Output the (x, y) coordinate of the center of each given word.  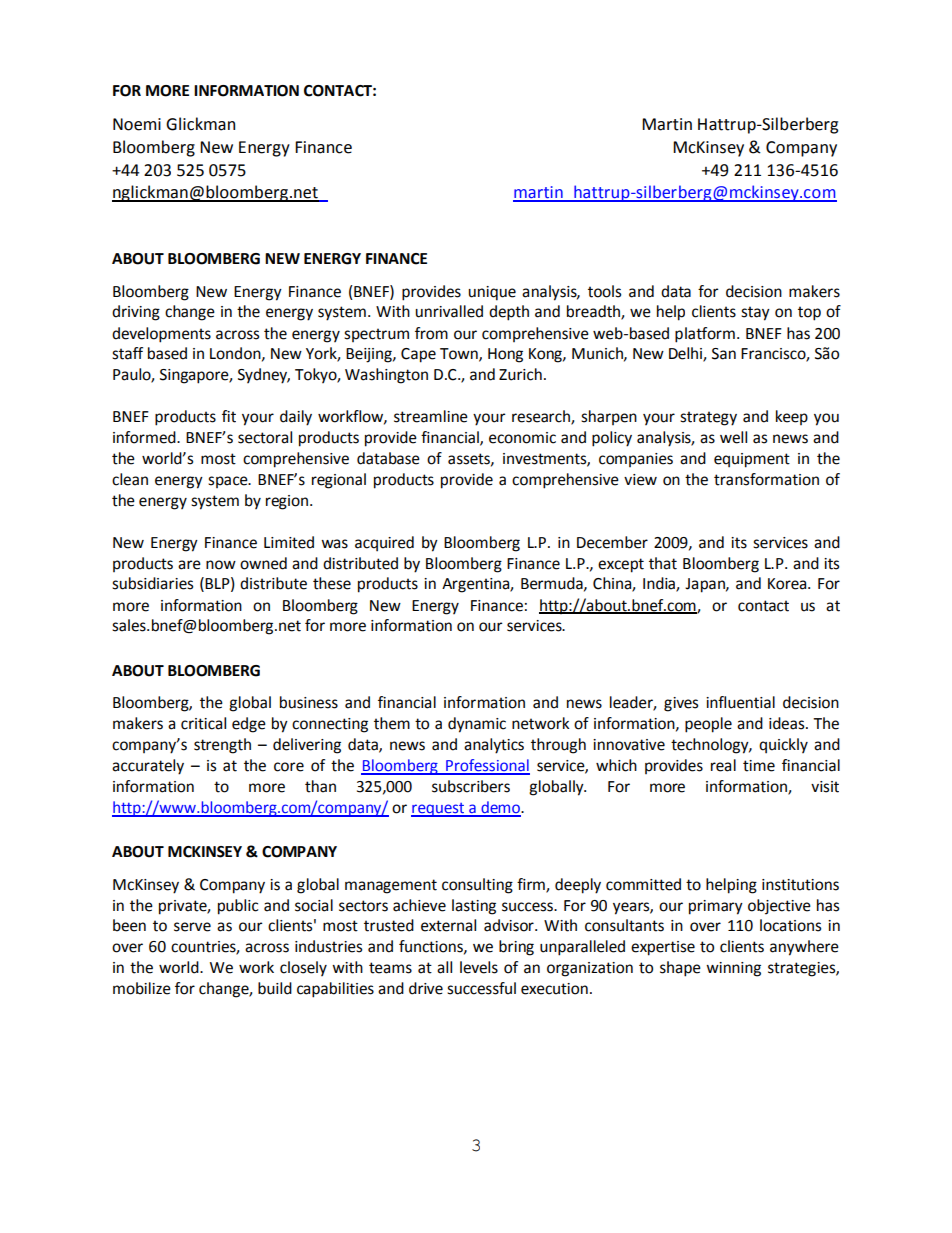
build (275, 988)
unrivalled (449, 311)
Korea (788, 584)
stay (755, 313)
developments (161, 335)
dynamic (477, 725)
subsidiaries (152, 583)
